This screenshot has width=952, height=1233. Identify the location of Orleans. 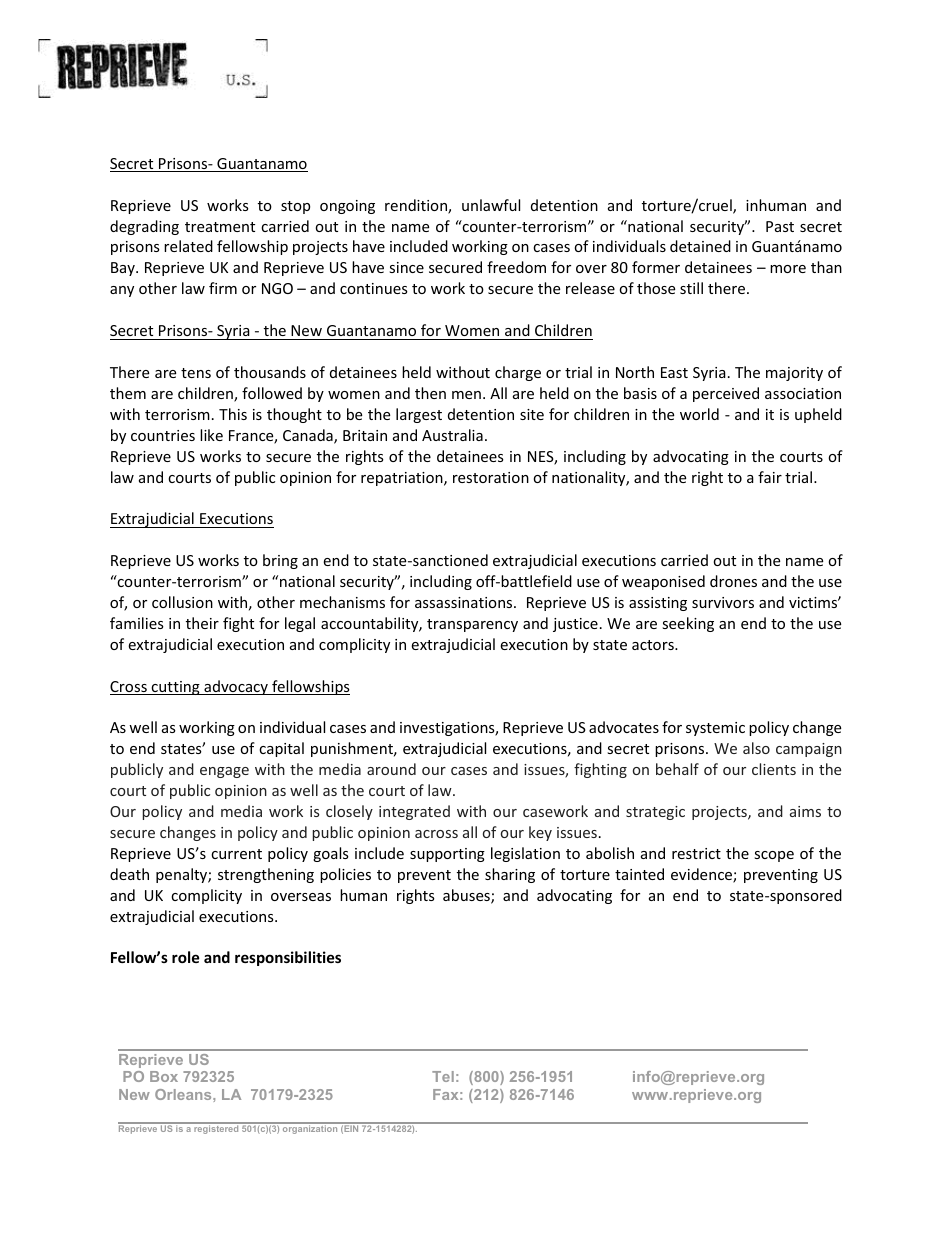
(184, 1094).
